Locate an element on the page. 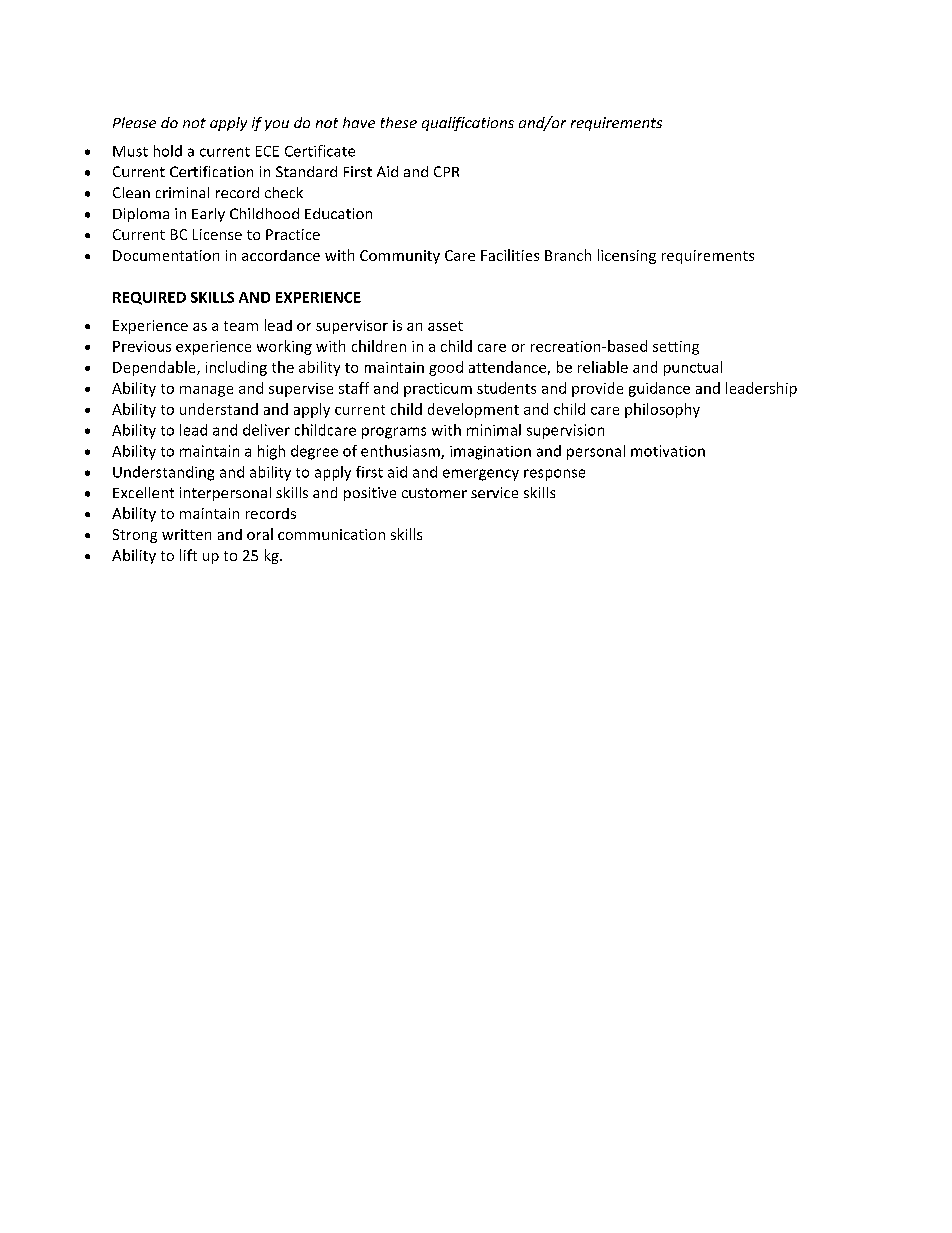 The height and width of the image is (1233, 952). Community is located at coordinates (400, 257).
